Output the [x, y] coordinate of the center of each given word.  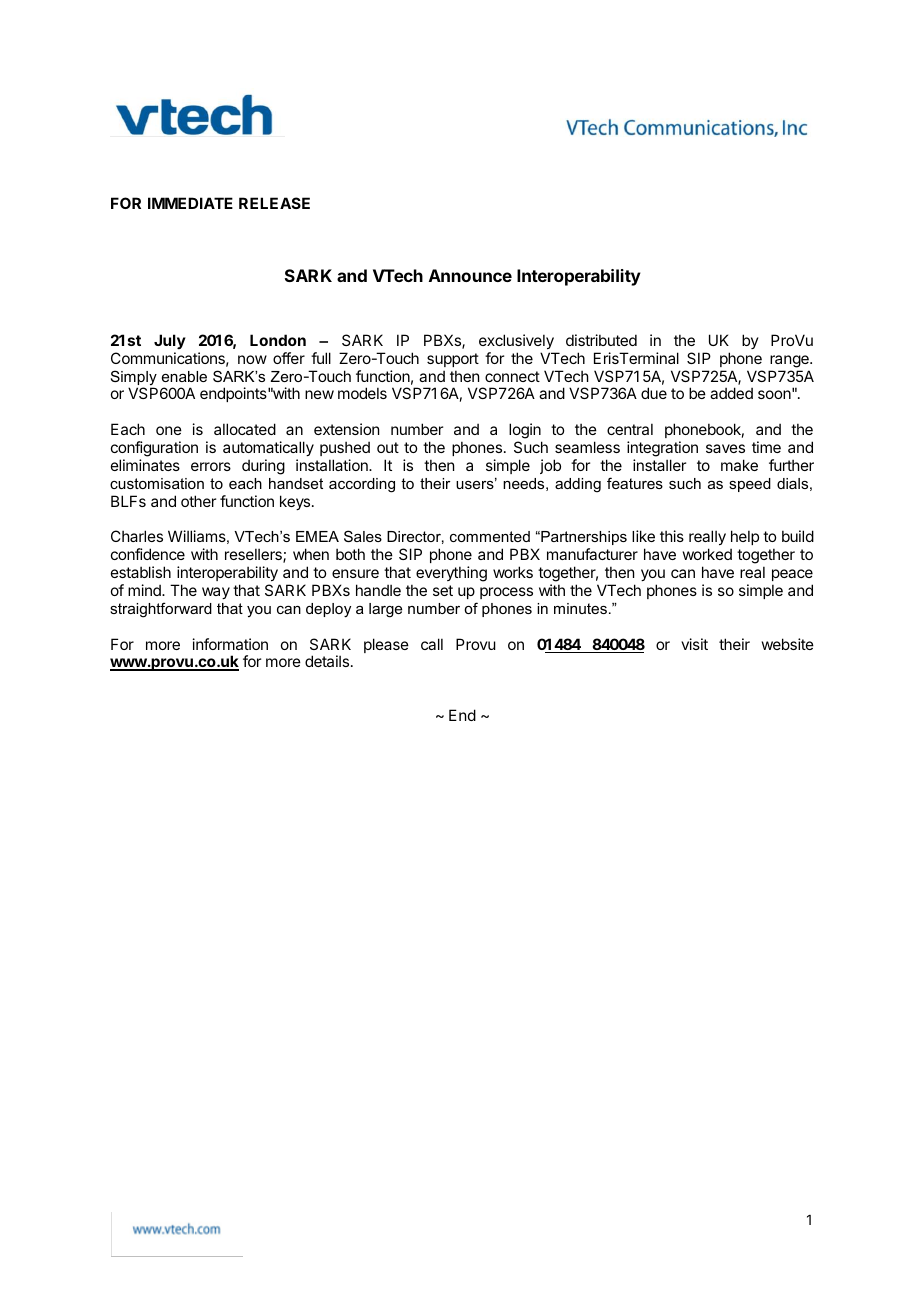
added [731, 393]
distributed [601, 340]
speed [750, 485]
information [230, 644]
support [453, 360]
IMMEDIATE [190, 203]
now [252, 359]
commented [490, 536]
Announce [470, 275]
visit [694, 644]
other [198, 501]
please [386, 645]
